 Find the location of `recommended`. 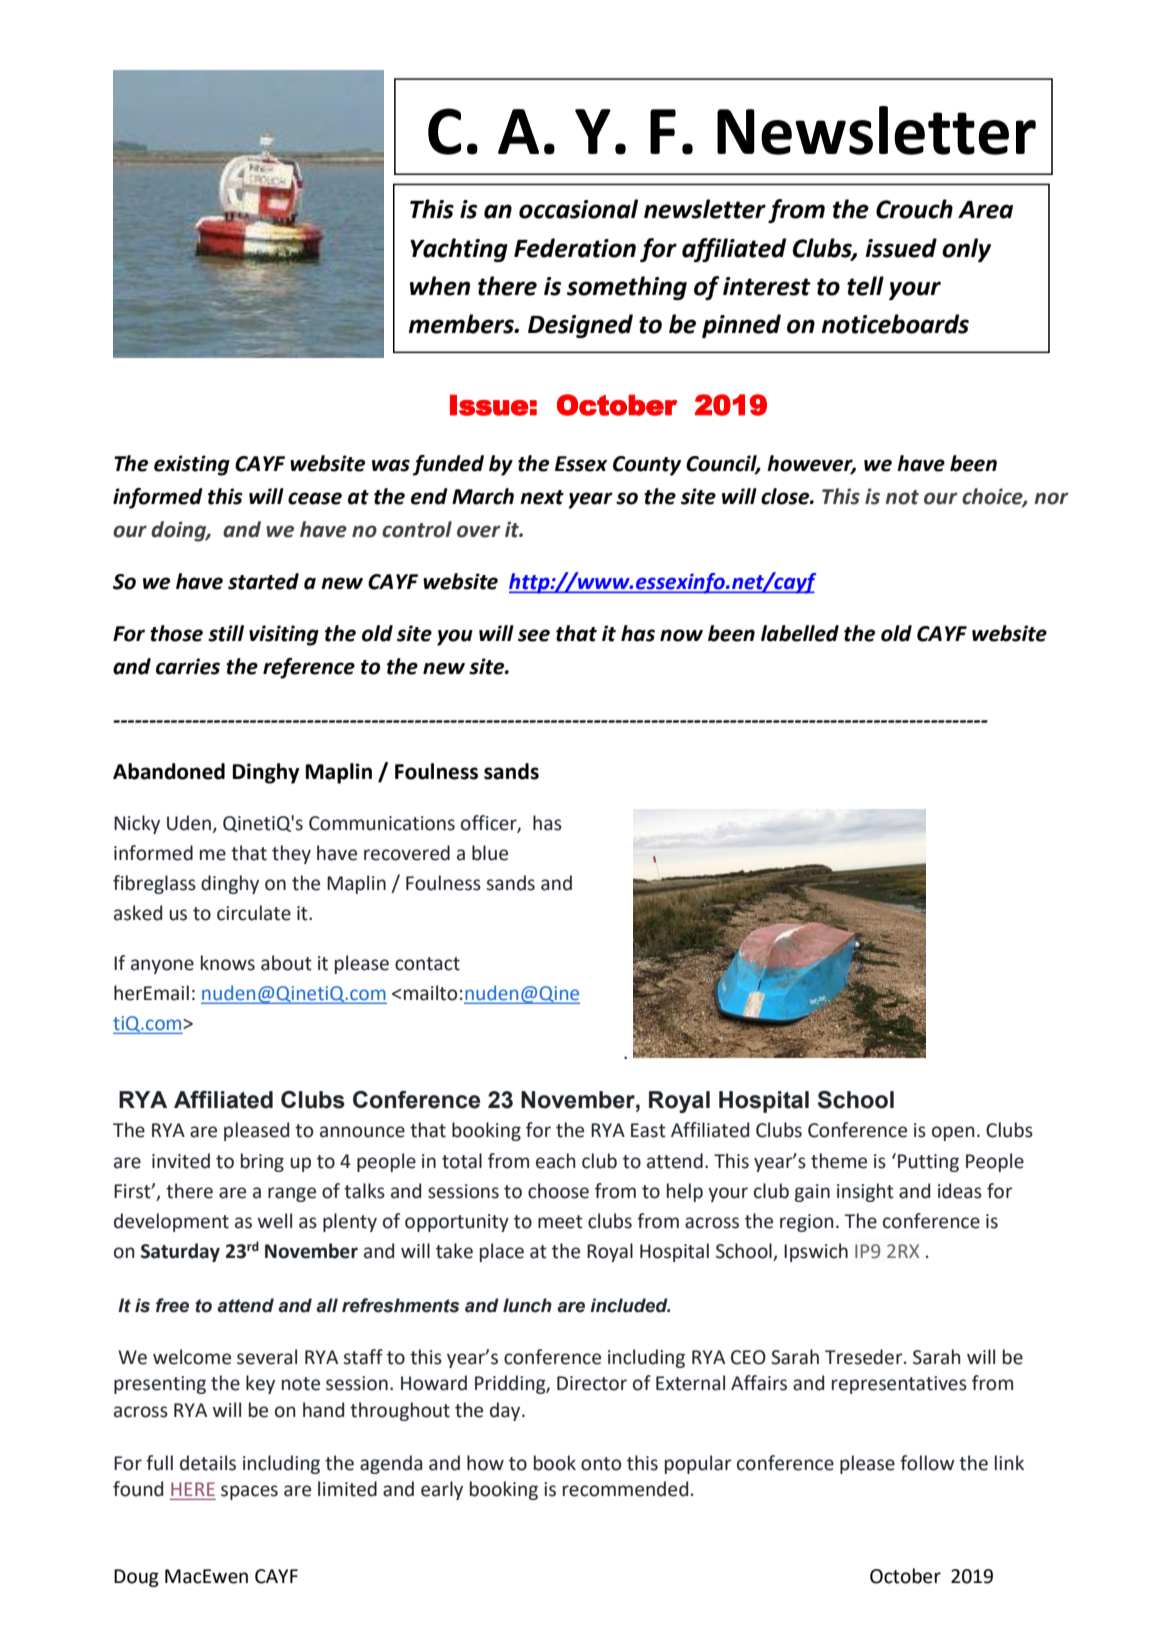

recommended is located at coordinates (625, 1489).
